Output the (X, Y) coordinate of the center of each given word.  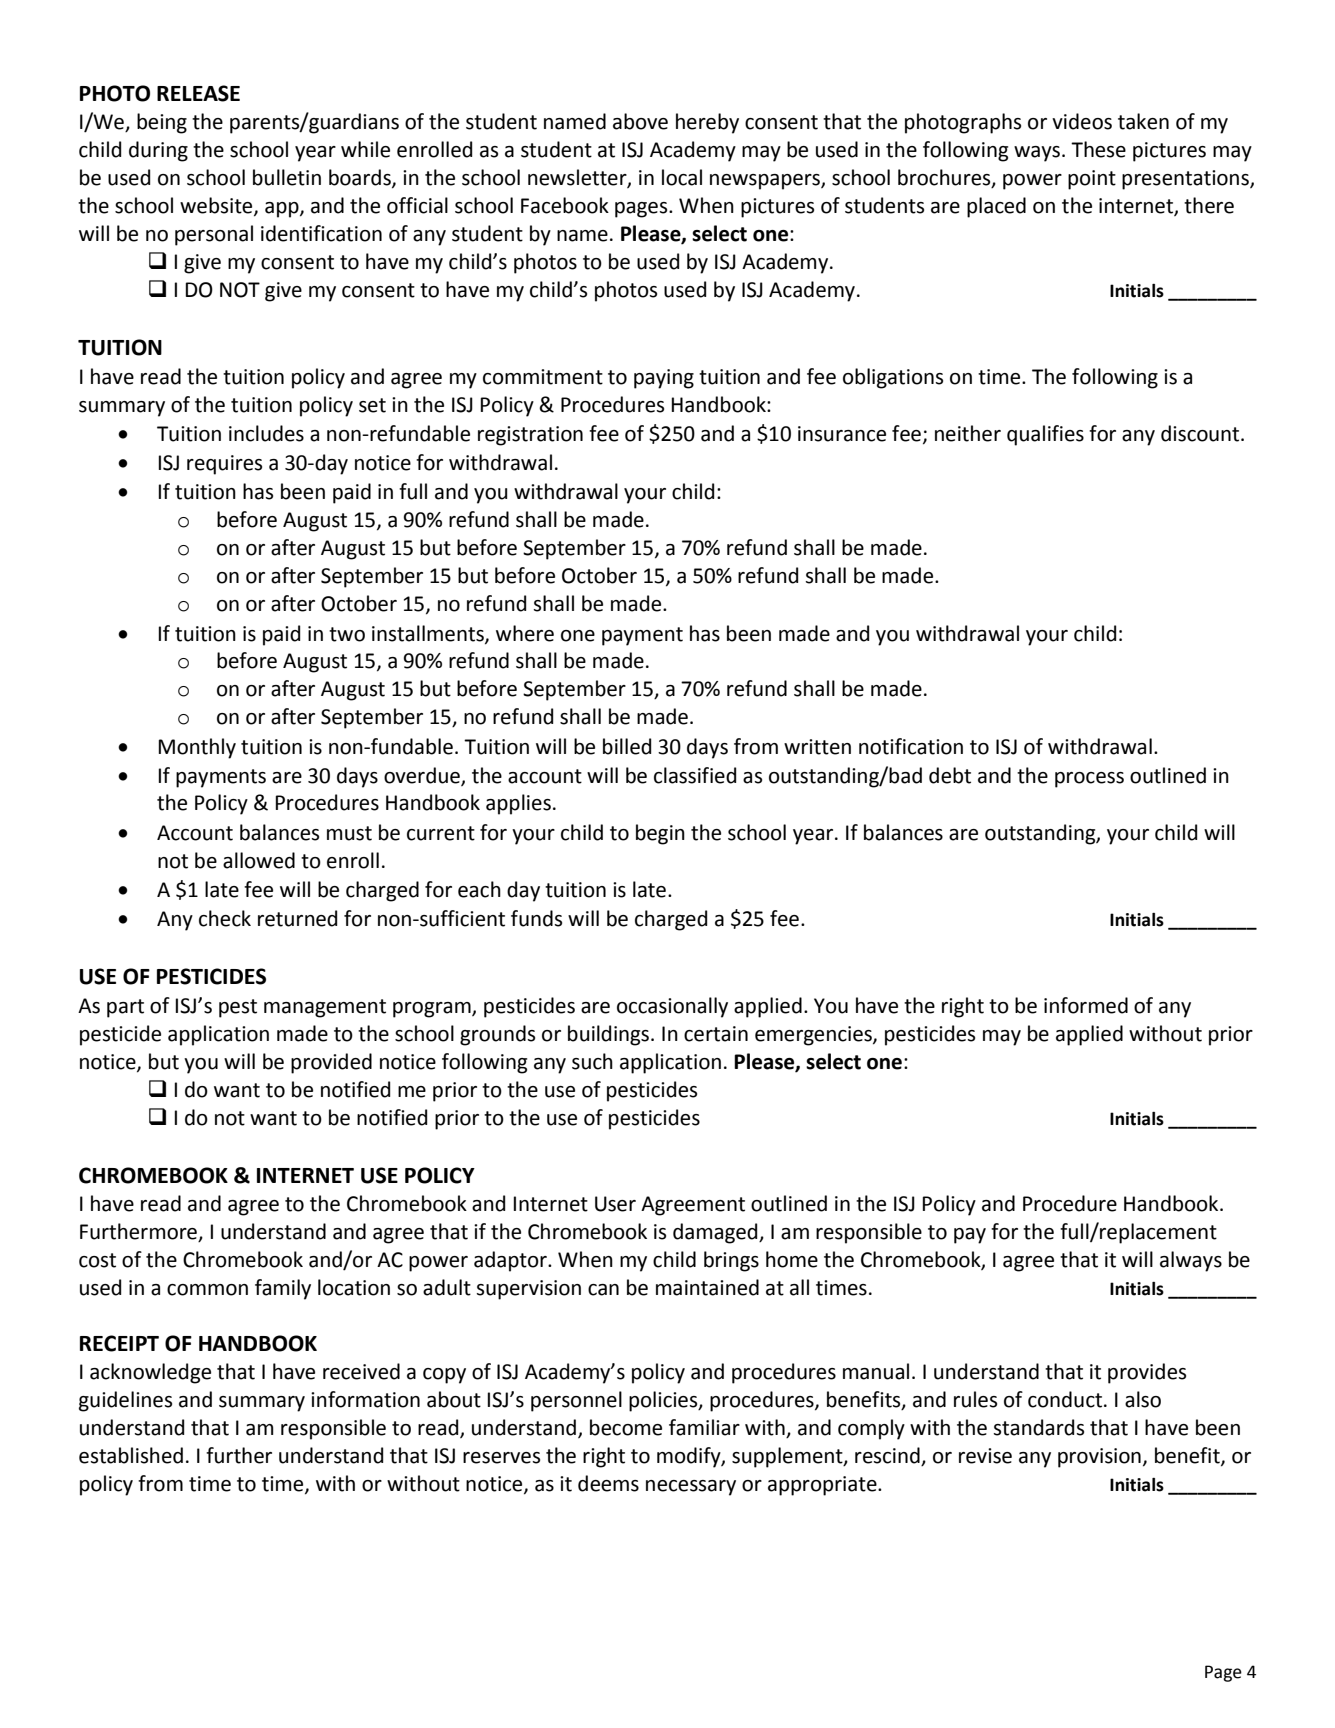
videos (1082, 121)
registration (530, 436)
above (640, 121)
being (162, 123)
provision (1099, 1458)
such (592, 1061)
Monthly (197, 748)
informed (1086, 1005)
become (626, 1427)
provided (331, 1063)
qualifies (1045, 435)
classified (695, 775)
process (1089, 780)
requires (224, 465)
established (131, 1455)
